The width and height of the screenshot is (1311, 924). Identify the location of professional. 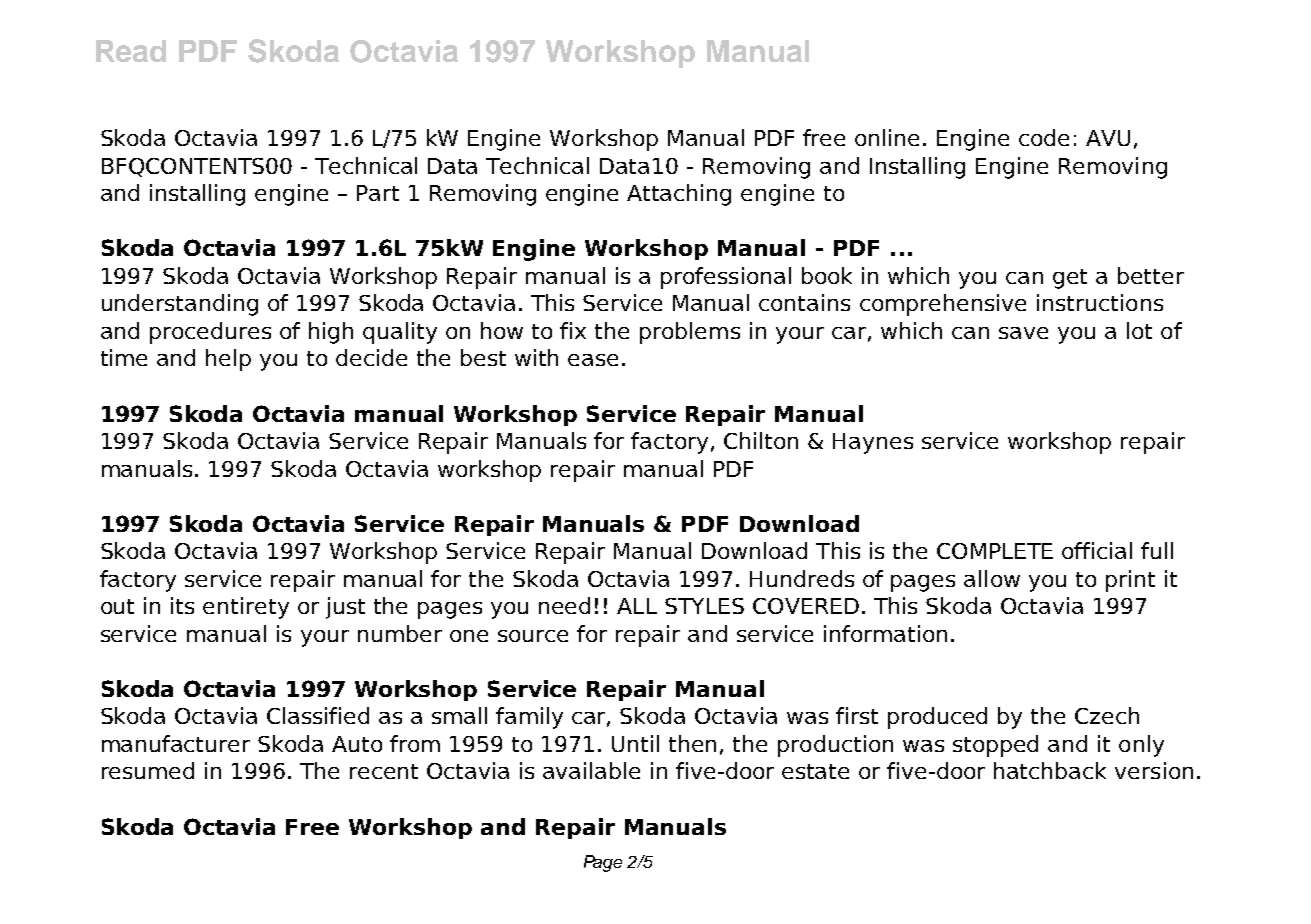
(726, 278).
